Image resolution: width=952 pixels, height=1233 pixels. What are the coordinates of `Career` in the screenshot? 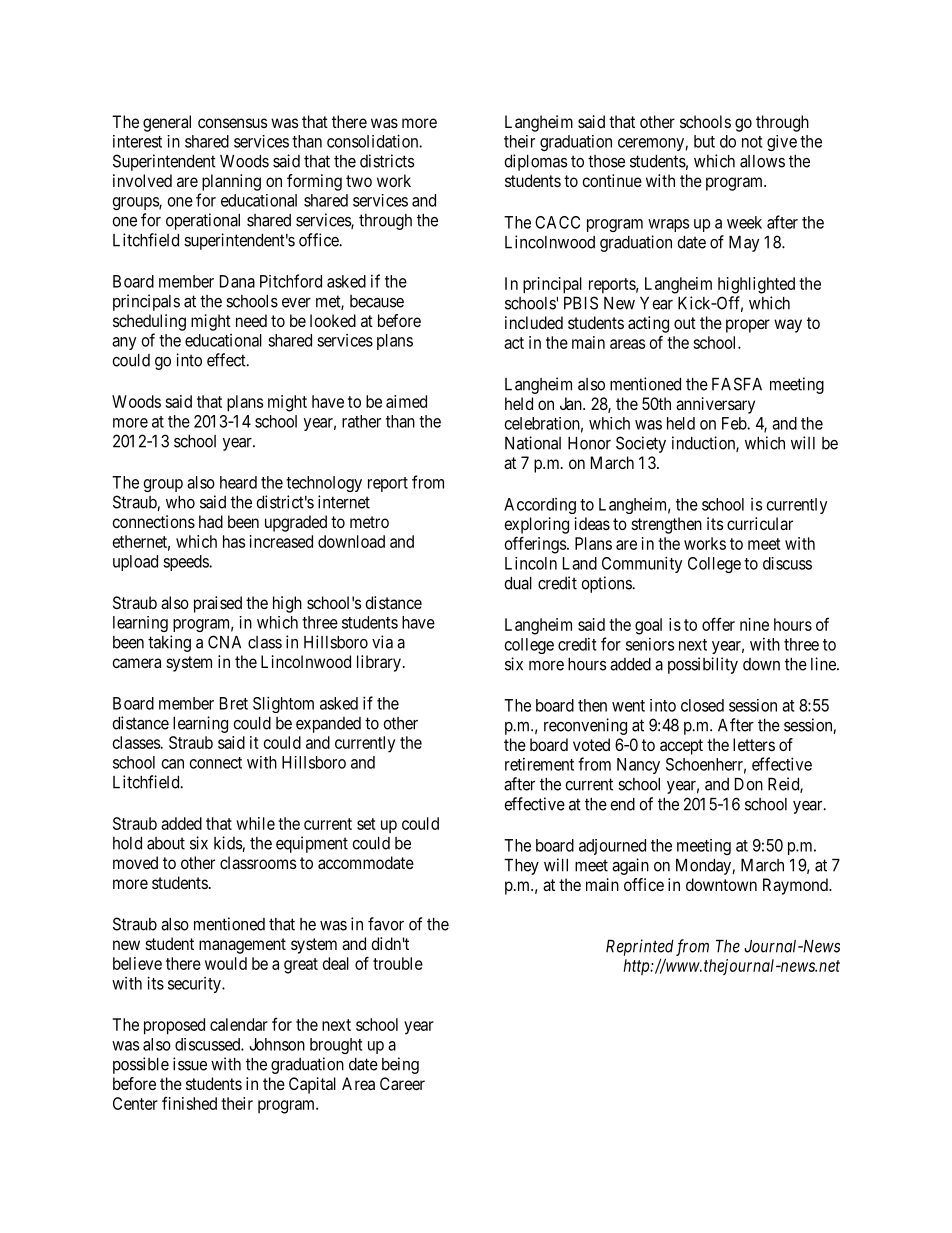 It's located at (402, 1083).
